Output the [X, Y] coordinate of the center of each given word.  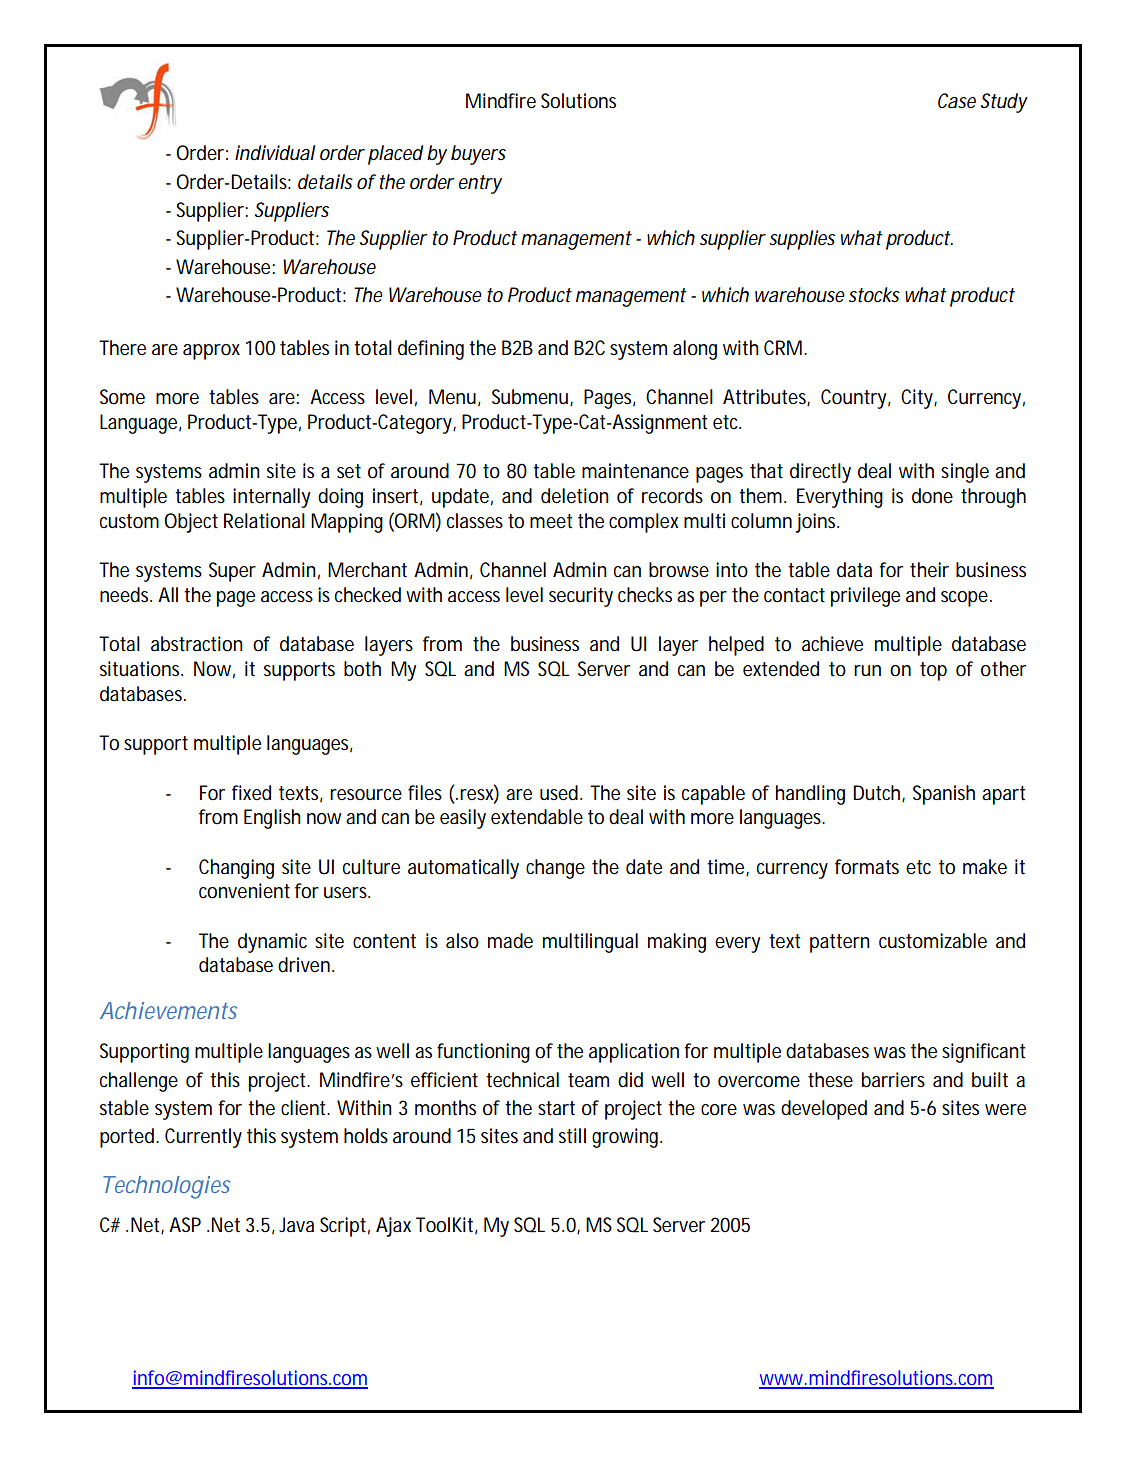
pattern [840, 943]
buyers [478, 155]
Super [232, 572]
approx [211, 352]
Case [957, 100]
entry [480, 184]
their [929, 570]
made [510, 941]
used [559, 793]
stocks [874, 295]
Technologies [166, 1187]
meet [551, 521]
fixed [251, 793]
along [695, 350]
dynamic [272, 943]
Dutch [876, 793]
